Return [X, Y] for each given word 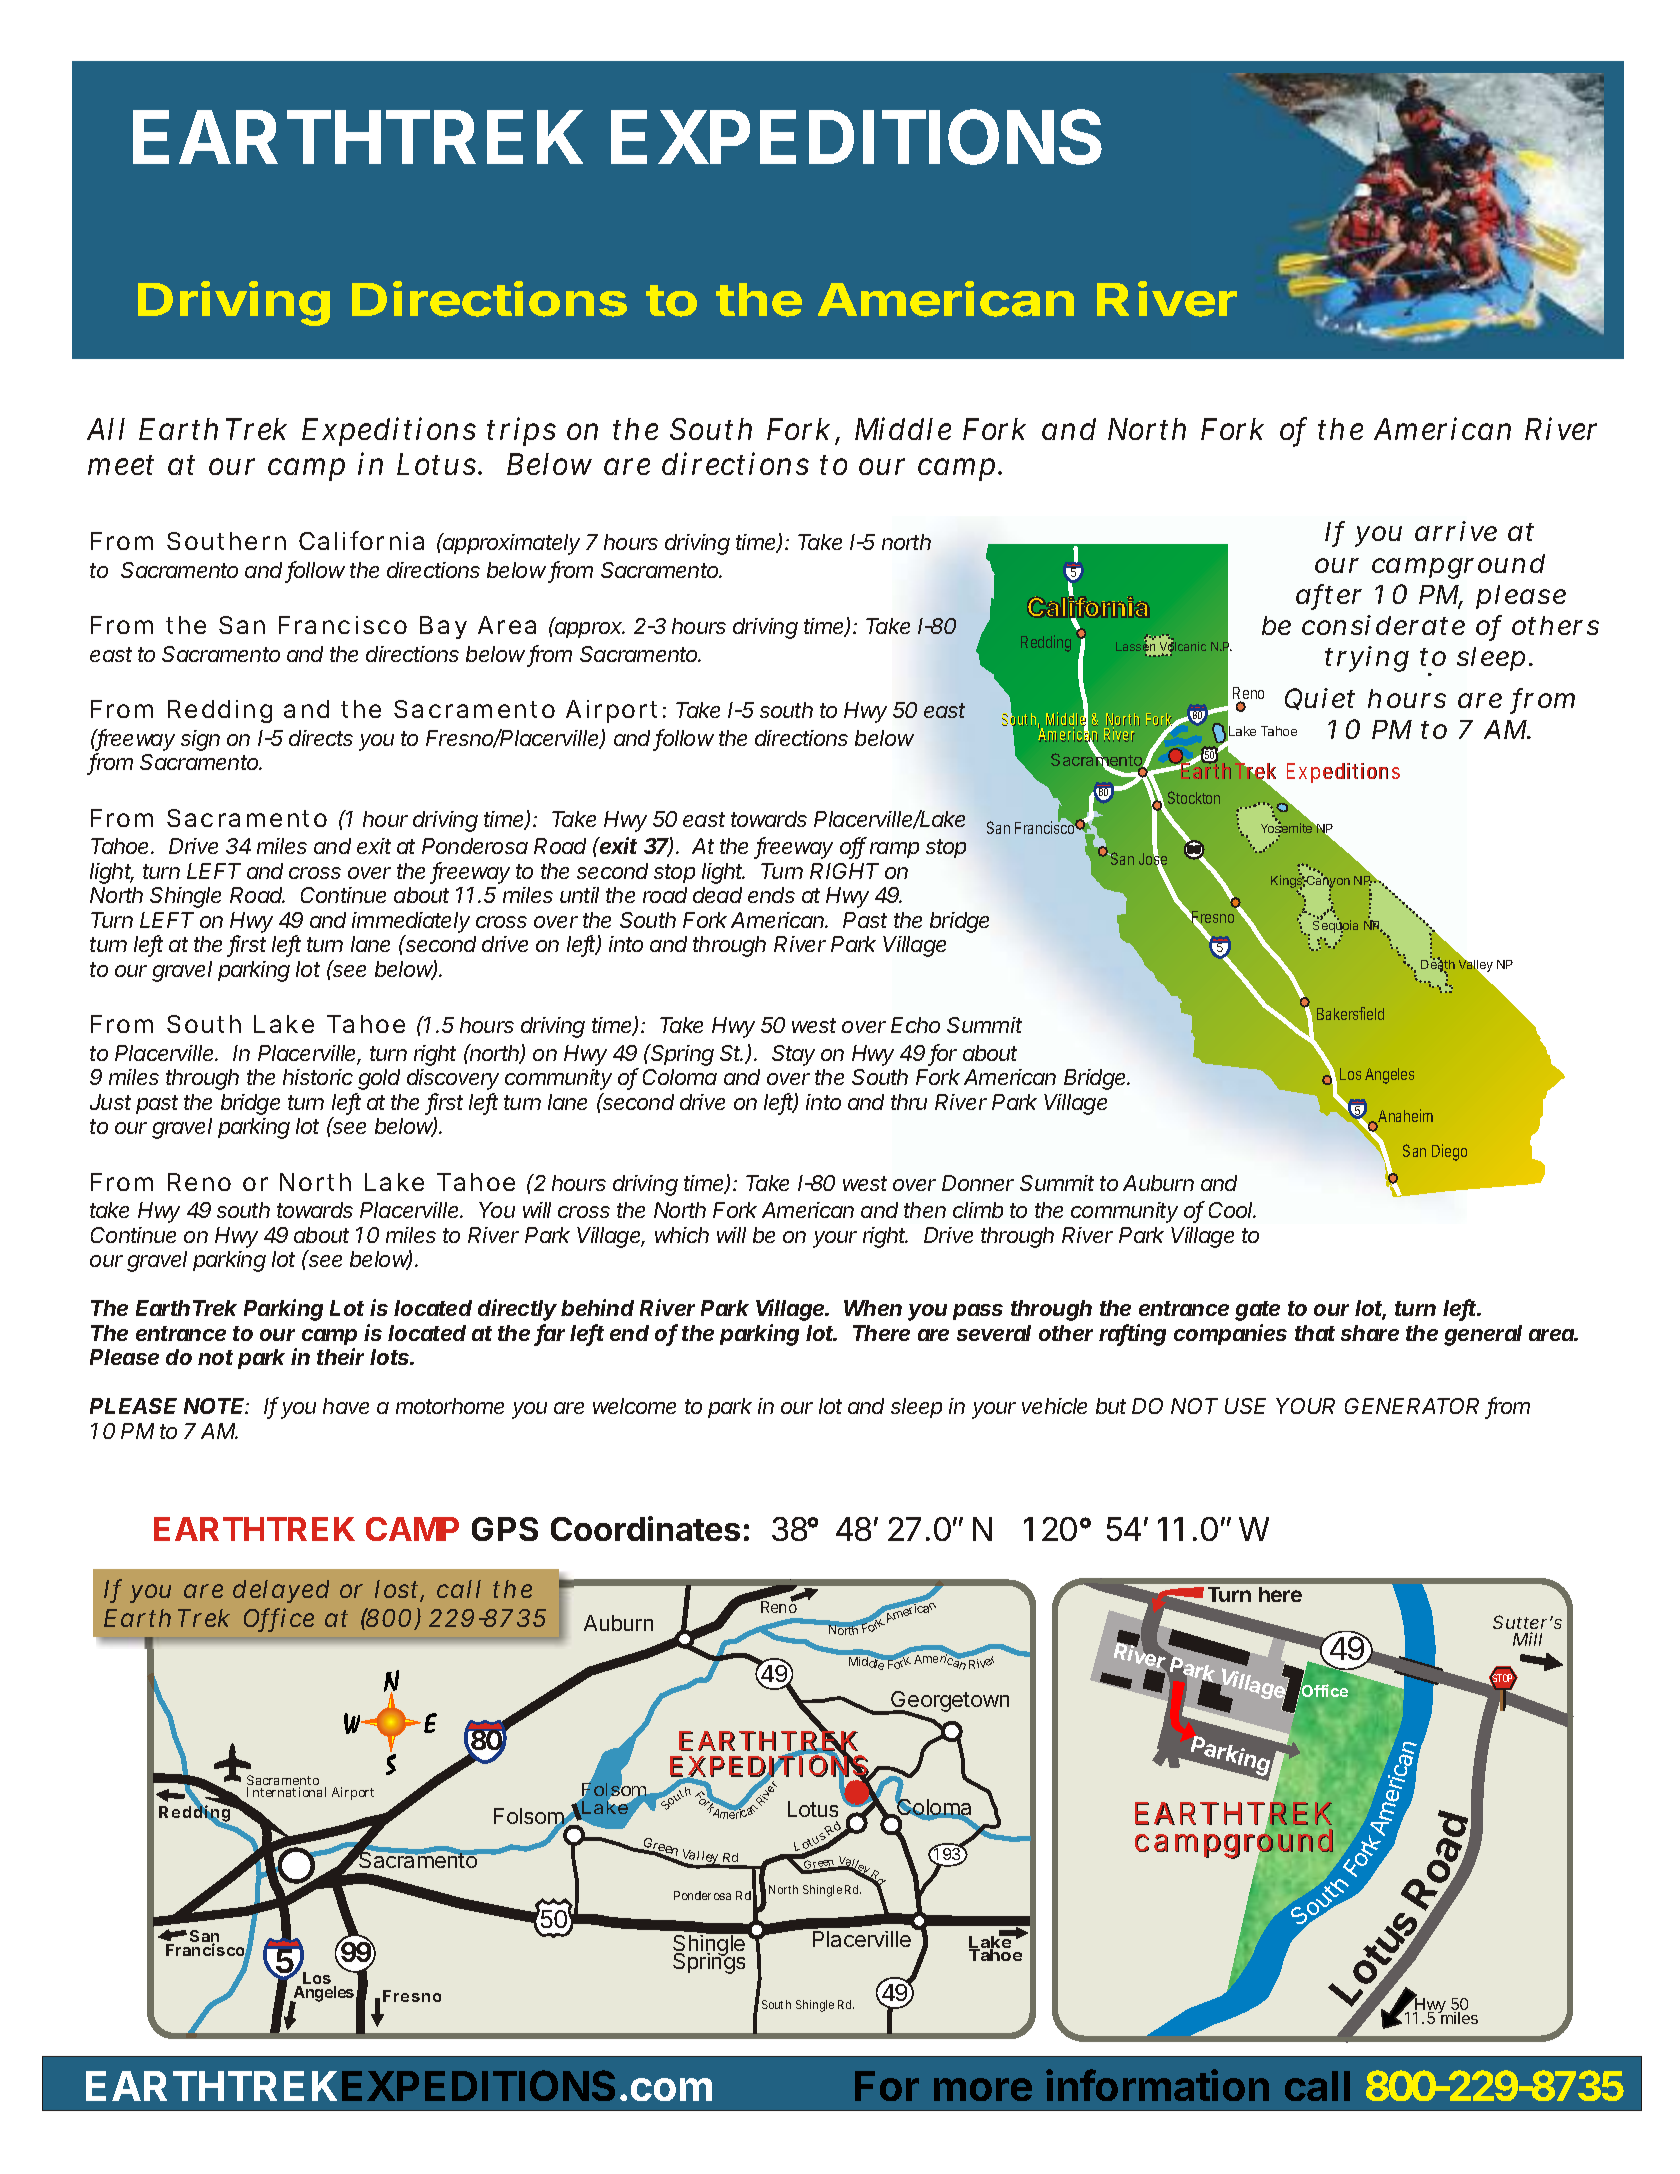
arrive [1456, 531]
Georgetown [949, 1703]
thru [909, 1102]
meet [121, 465]
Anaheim [1405, 1115]
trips [521, 431]
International [286, 1792]
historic [318, 1077]
